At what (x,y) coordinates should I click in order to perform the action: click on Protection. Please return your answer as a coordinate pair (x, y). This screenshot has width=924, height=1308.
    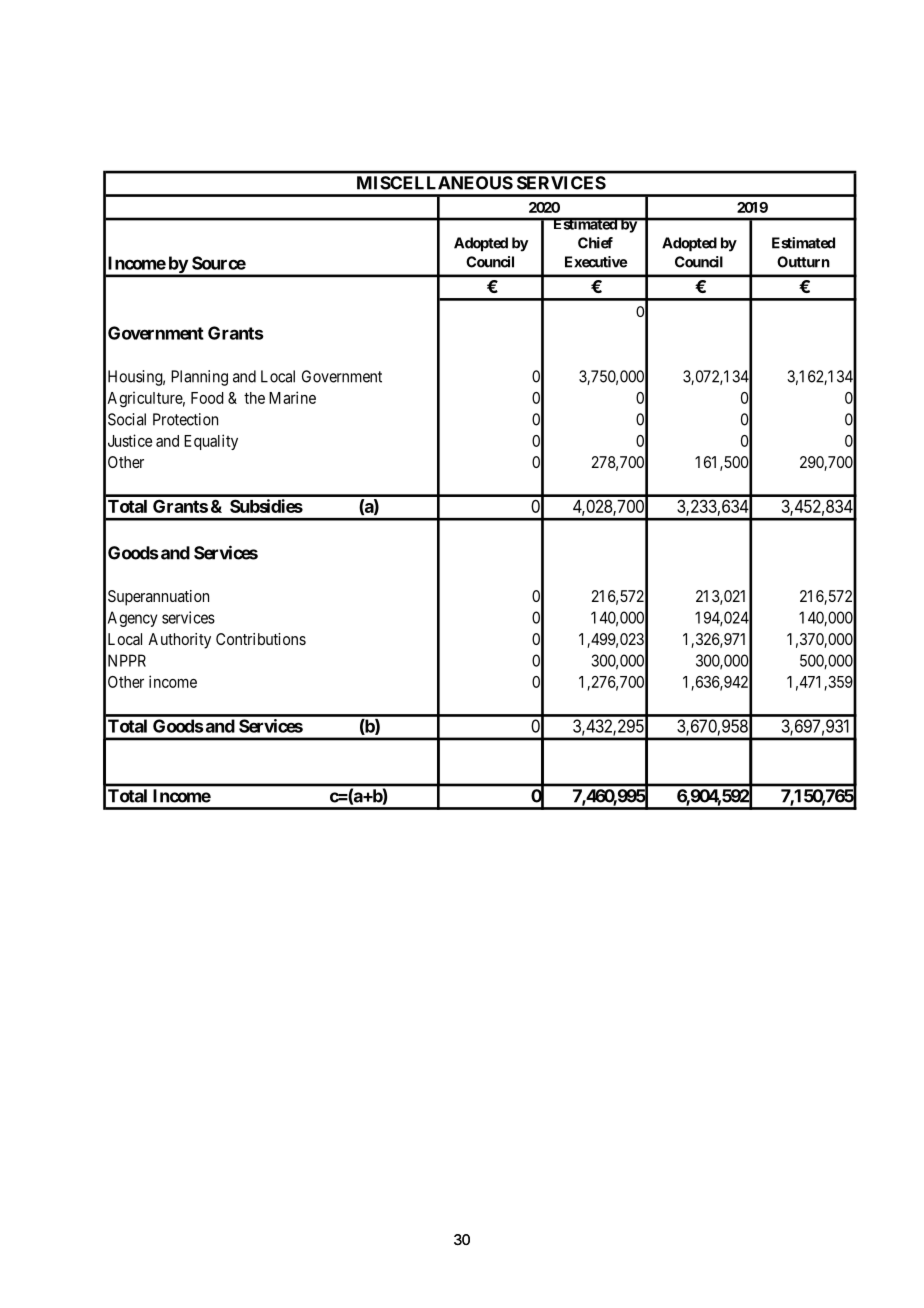
    Looking at the image, I should click on (185, 419).
